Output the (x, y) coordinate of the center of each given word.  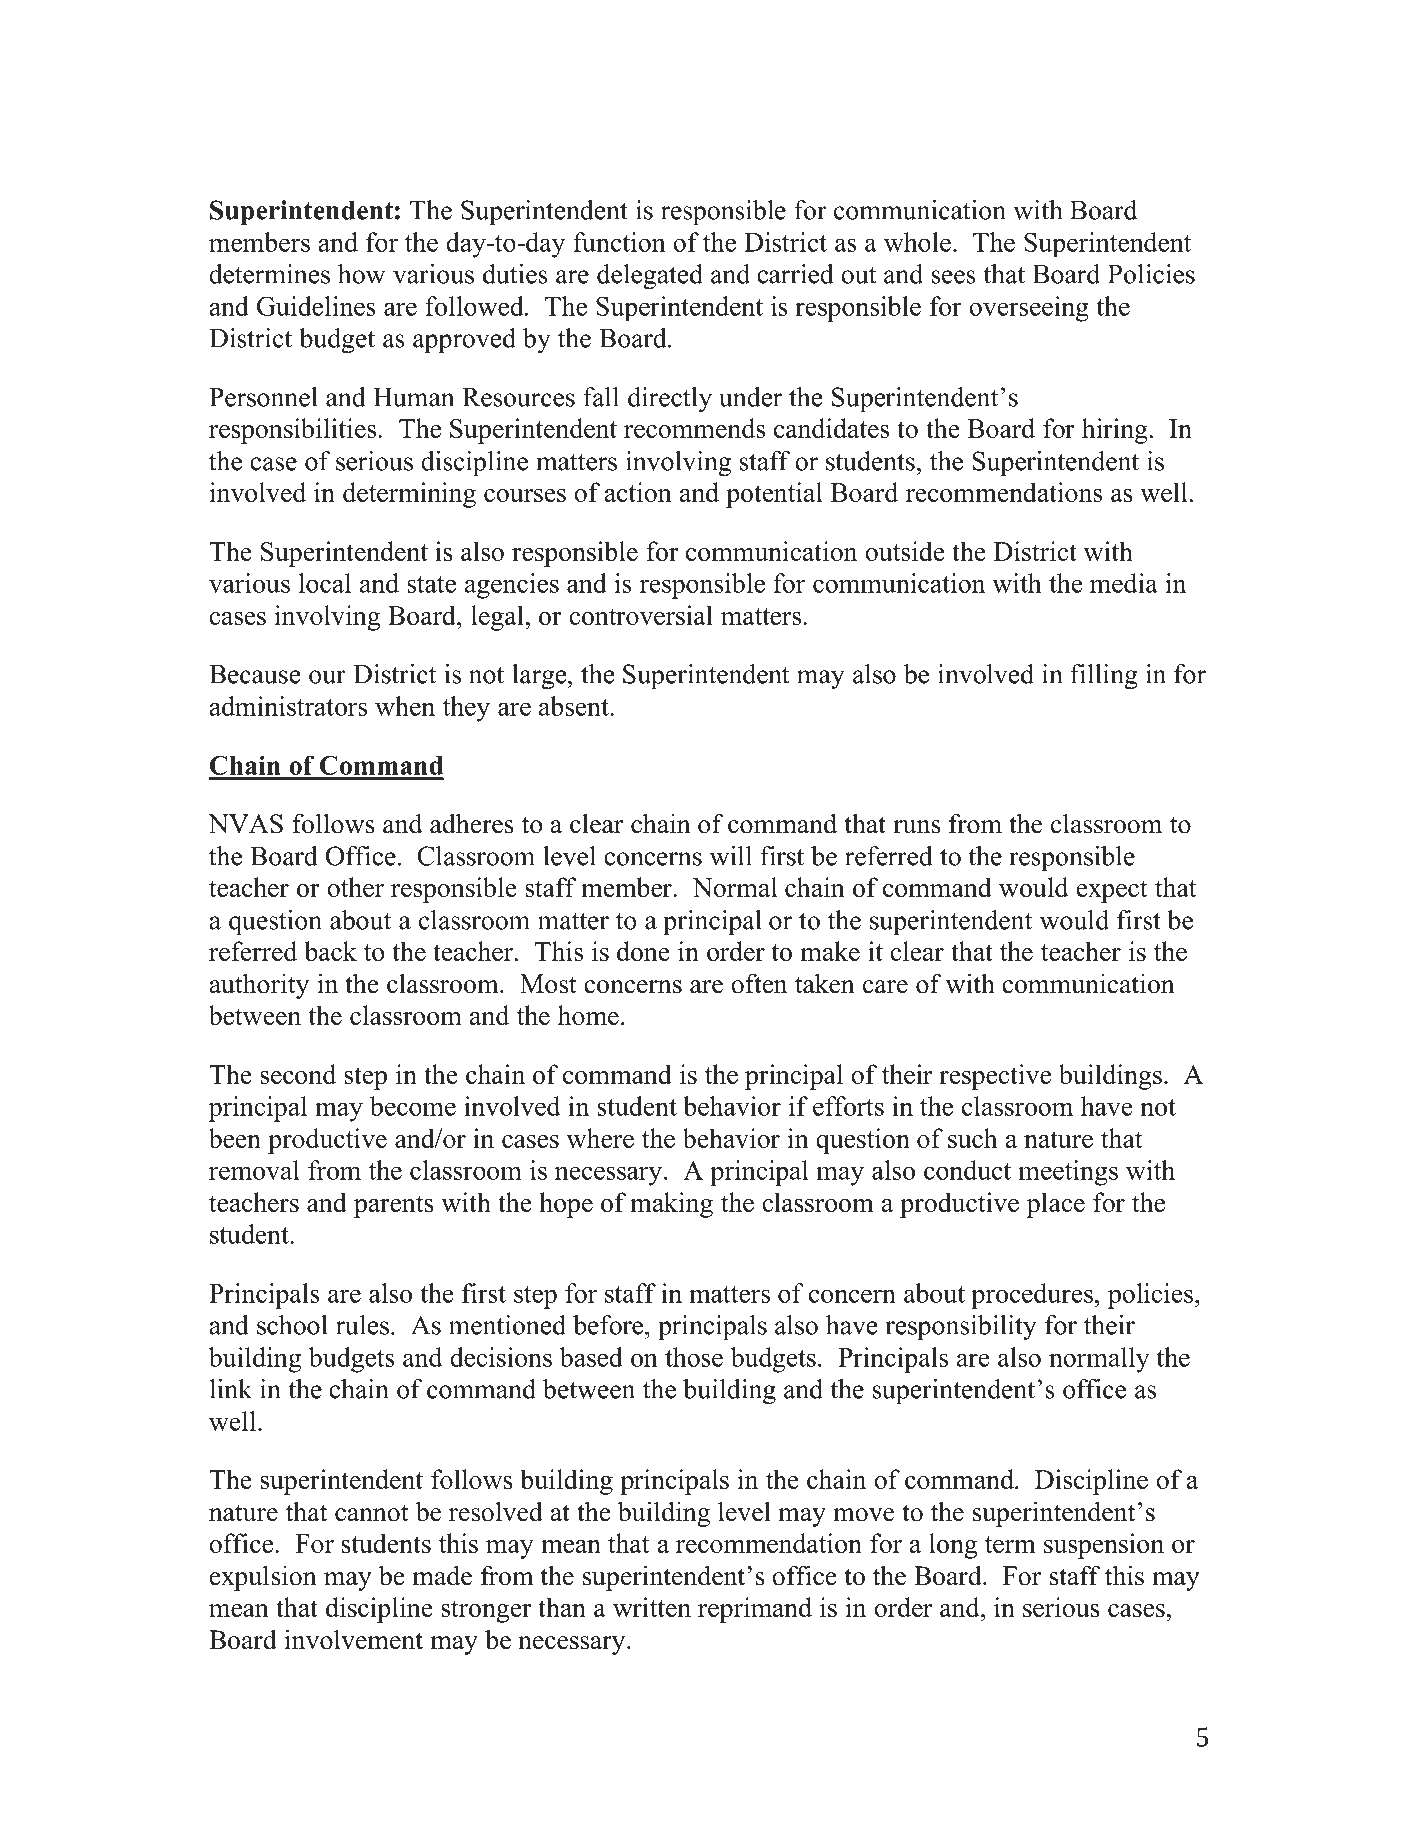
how (361, 274)
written (652, 1607)
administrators (288, 706)
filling (1104, 677)
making (671, 1205)
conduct (967, 1170)
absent (575, 706)
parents (394, 1206)
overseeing (1029, 309)
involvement (354, 1639)
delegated (650, 277)
